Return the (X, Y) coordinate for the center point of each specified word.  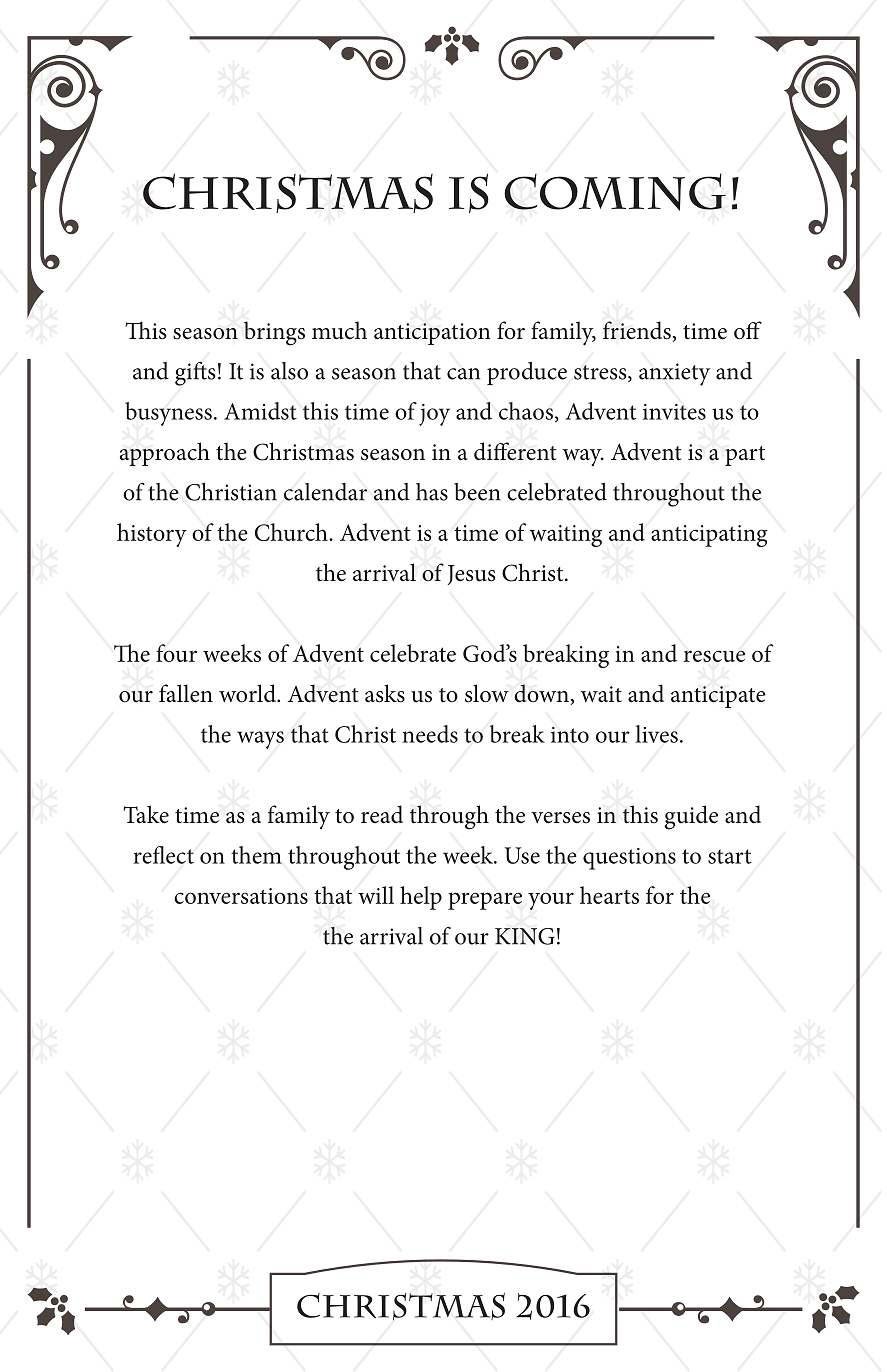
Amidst (260, 411)
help (421, 898)
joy (434, 415)
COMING (615, 192)
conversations (241, 896)
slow (487, 693)
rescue (714, 656)
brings (274, 333)
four (176, 653)
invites (674, 412)
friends (638, 331)
